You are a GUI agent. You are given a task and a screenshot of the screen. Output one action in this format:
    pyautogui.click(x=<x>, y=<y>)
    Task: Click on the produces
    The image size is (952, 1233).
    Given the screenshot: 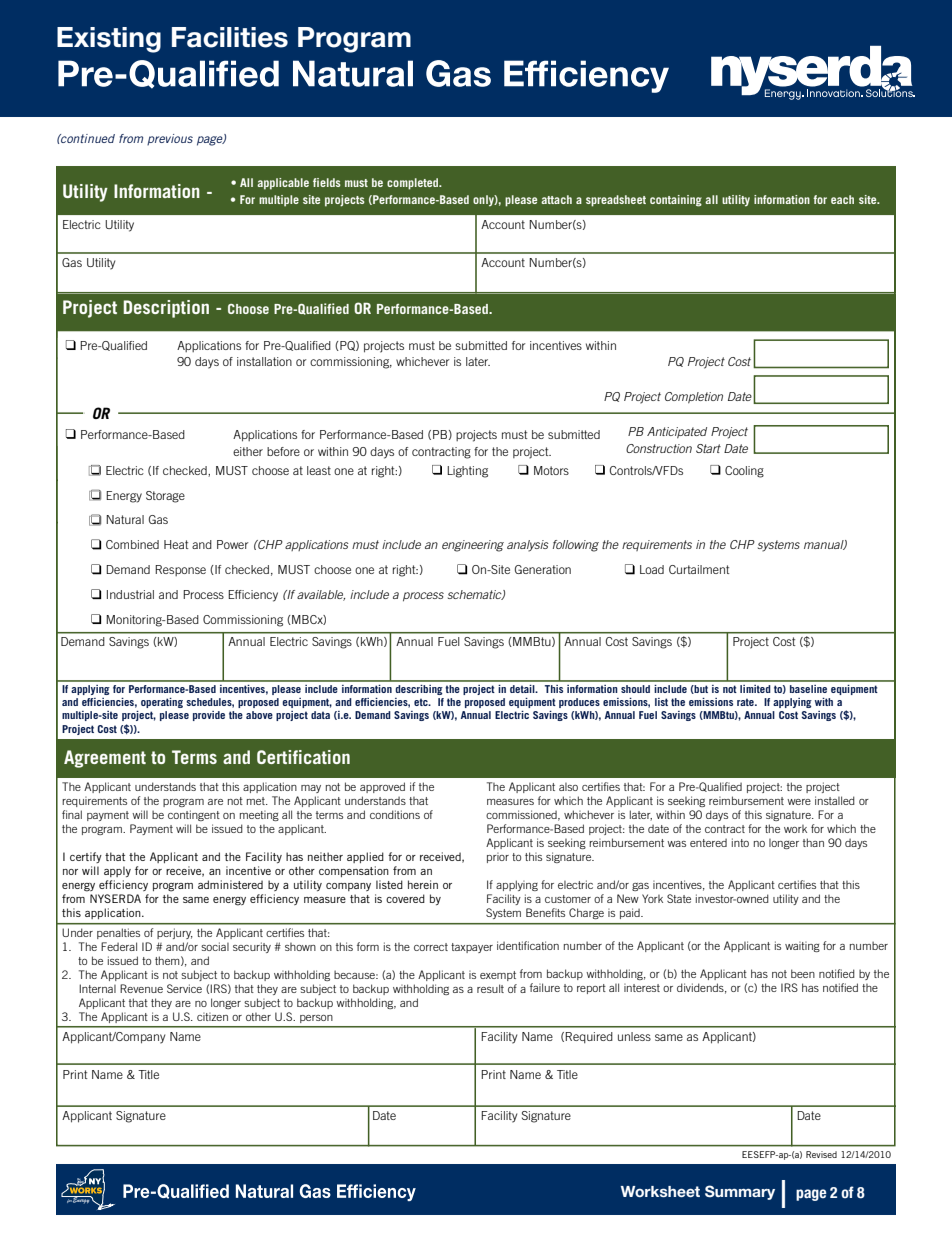 What is the action you would take?
    pyautogui.click(x=579, y=703)
